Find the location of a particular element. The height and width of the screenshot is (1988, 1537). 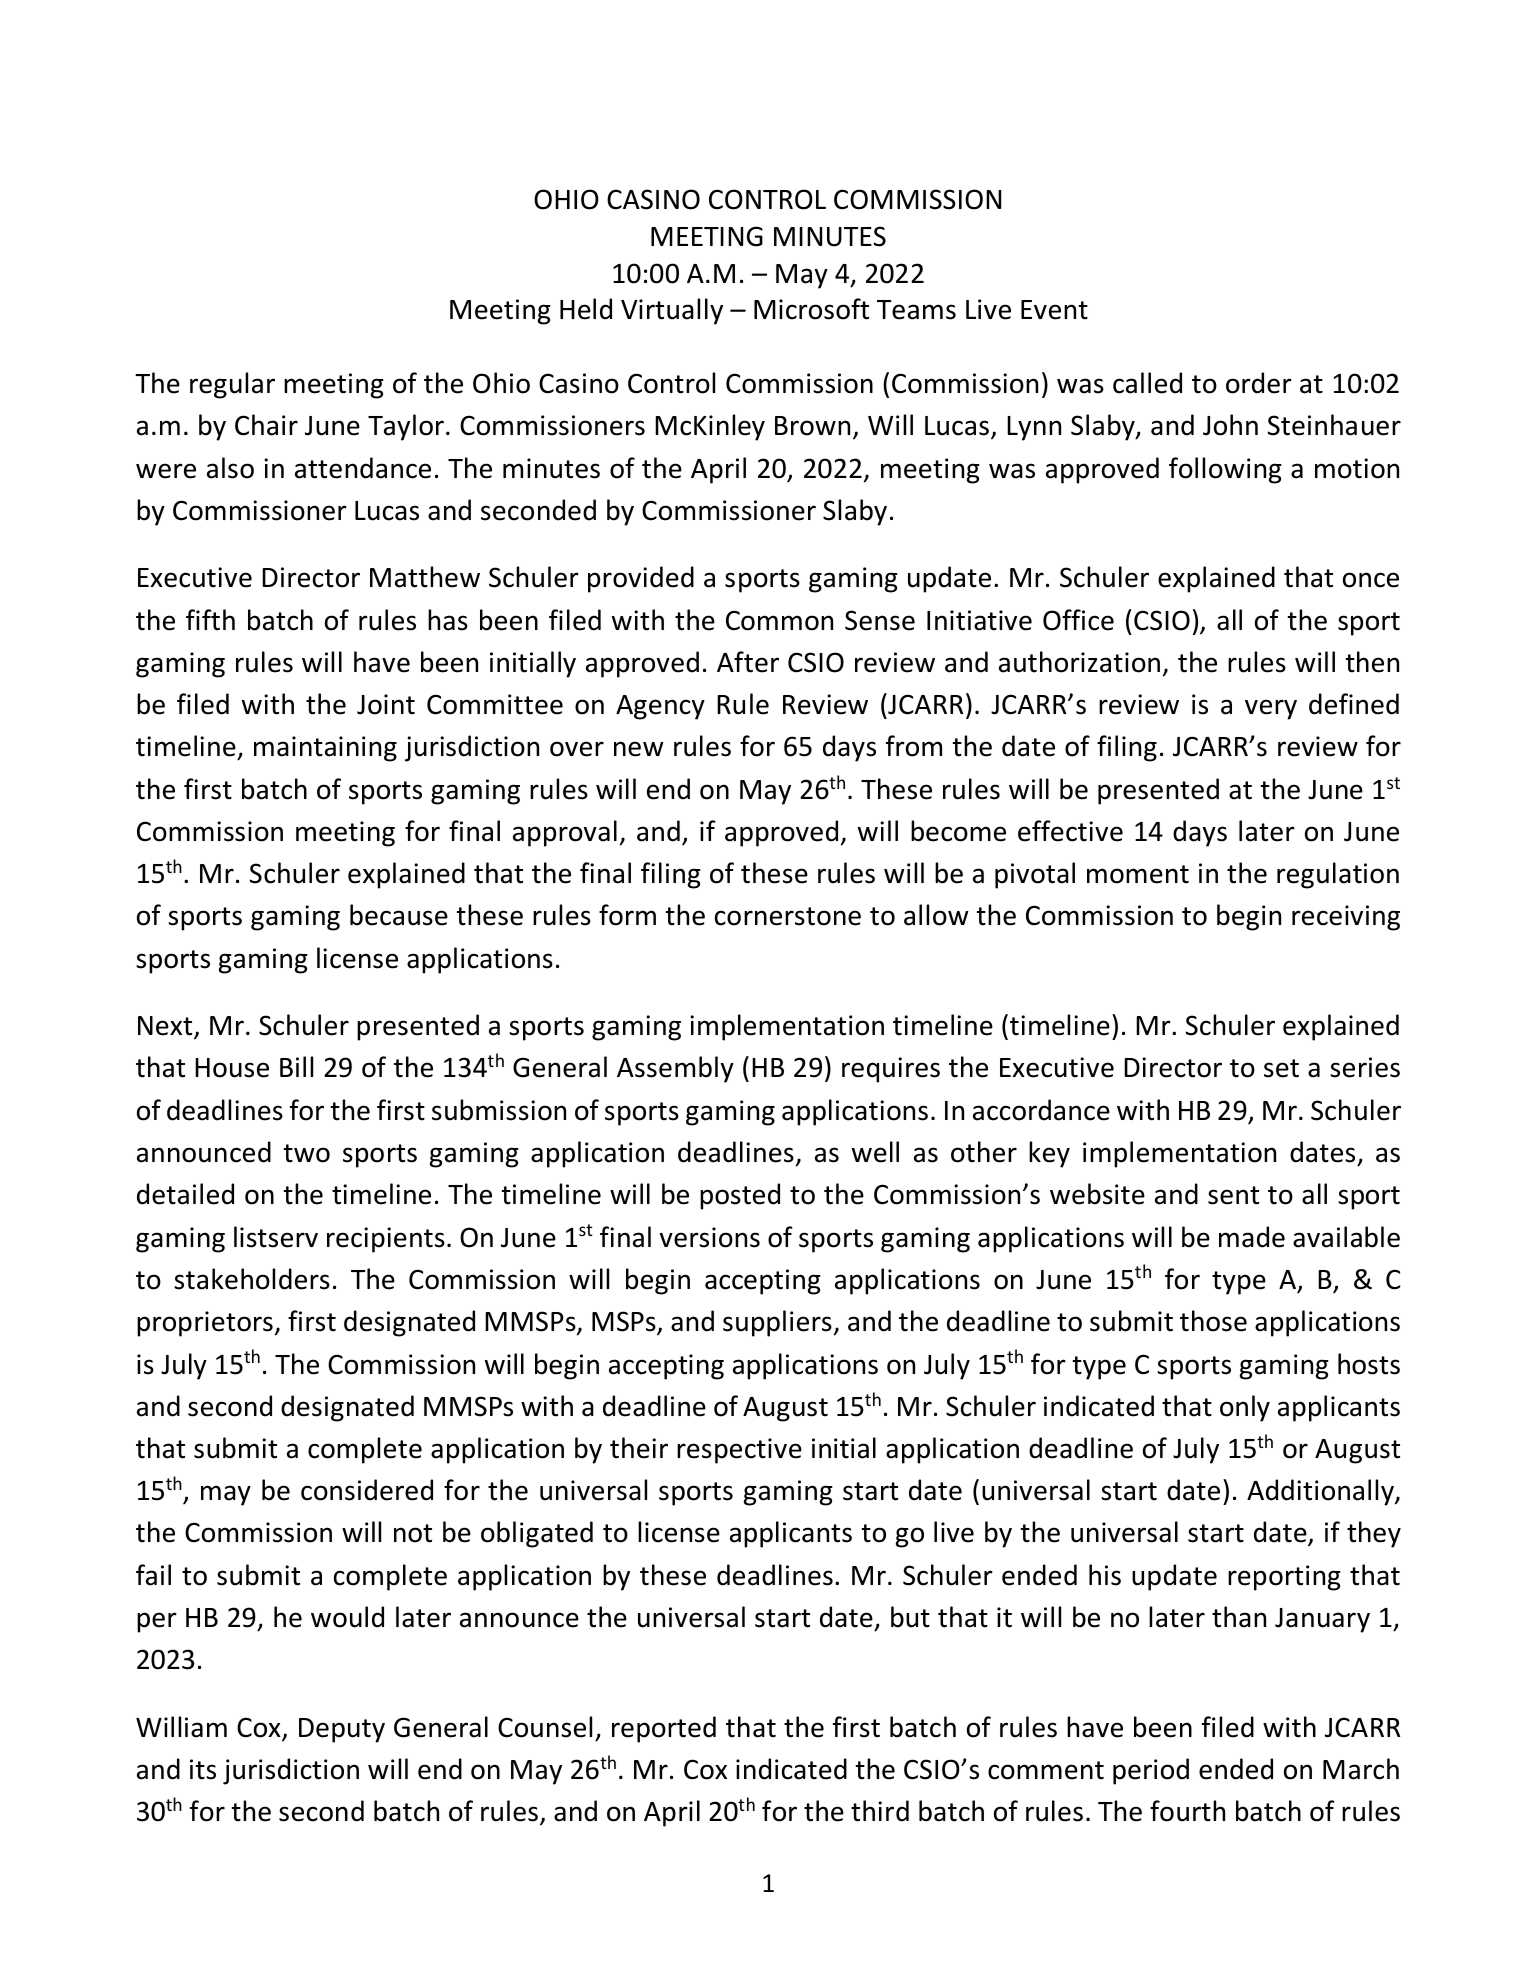

regular is located at coordinates (232, 385).
